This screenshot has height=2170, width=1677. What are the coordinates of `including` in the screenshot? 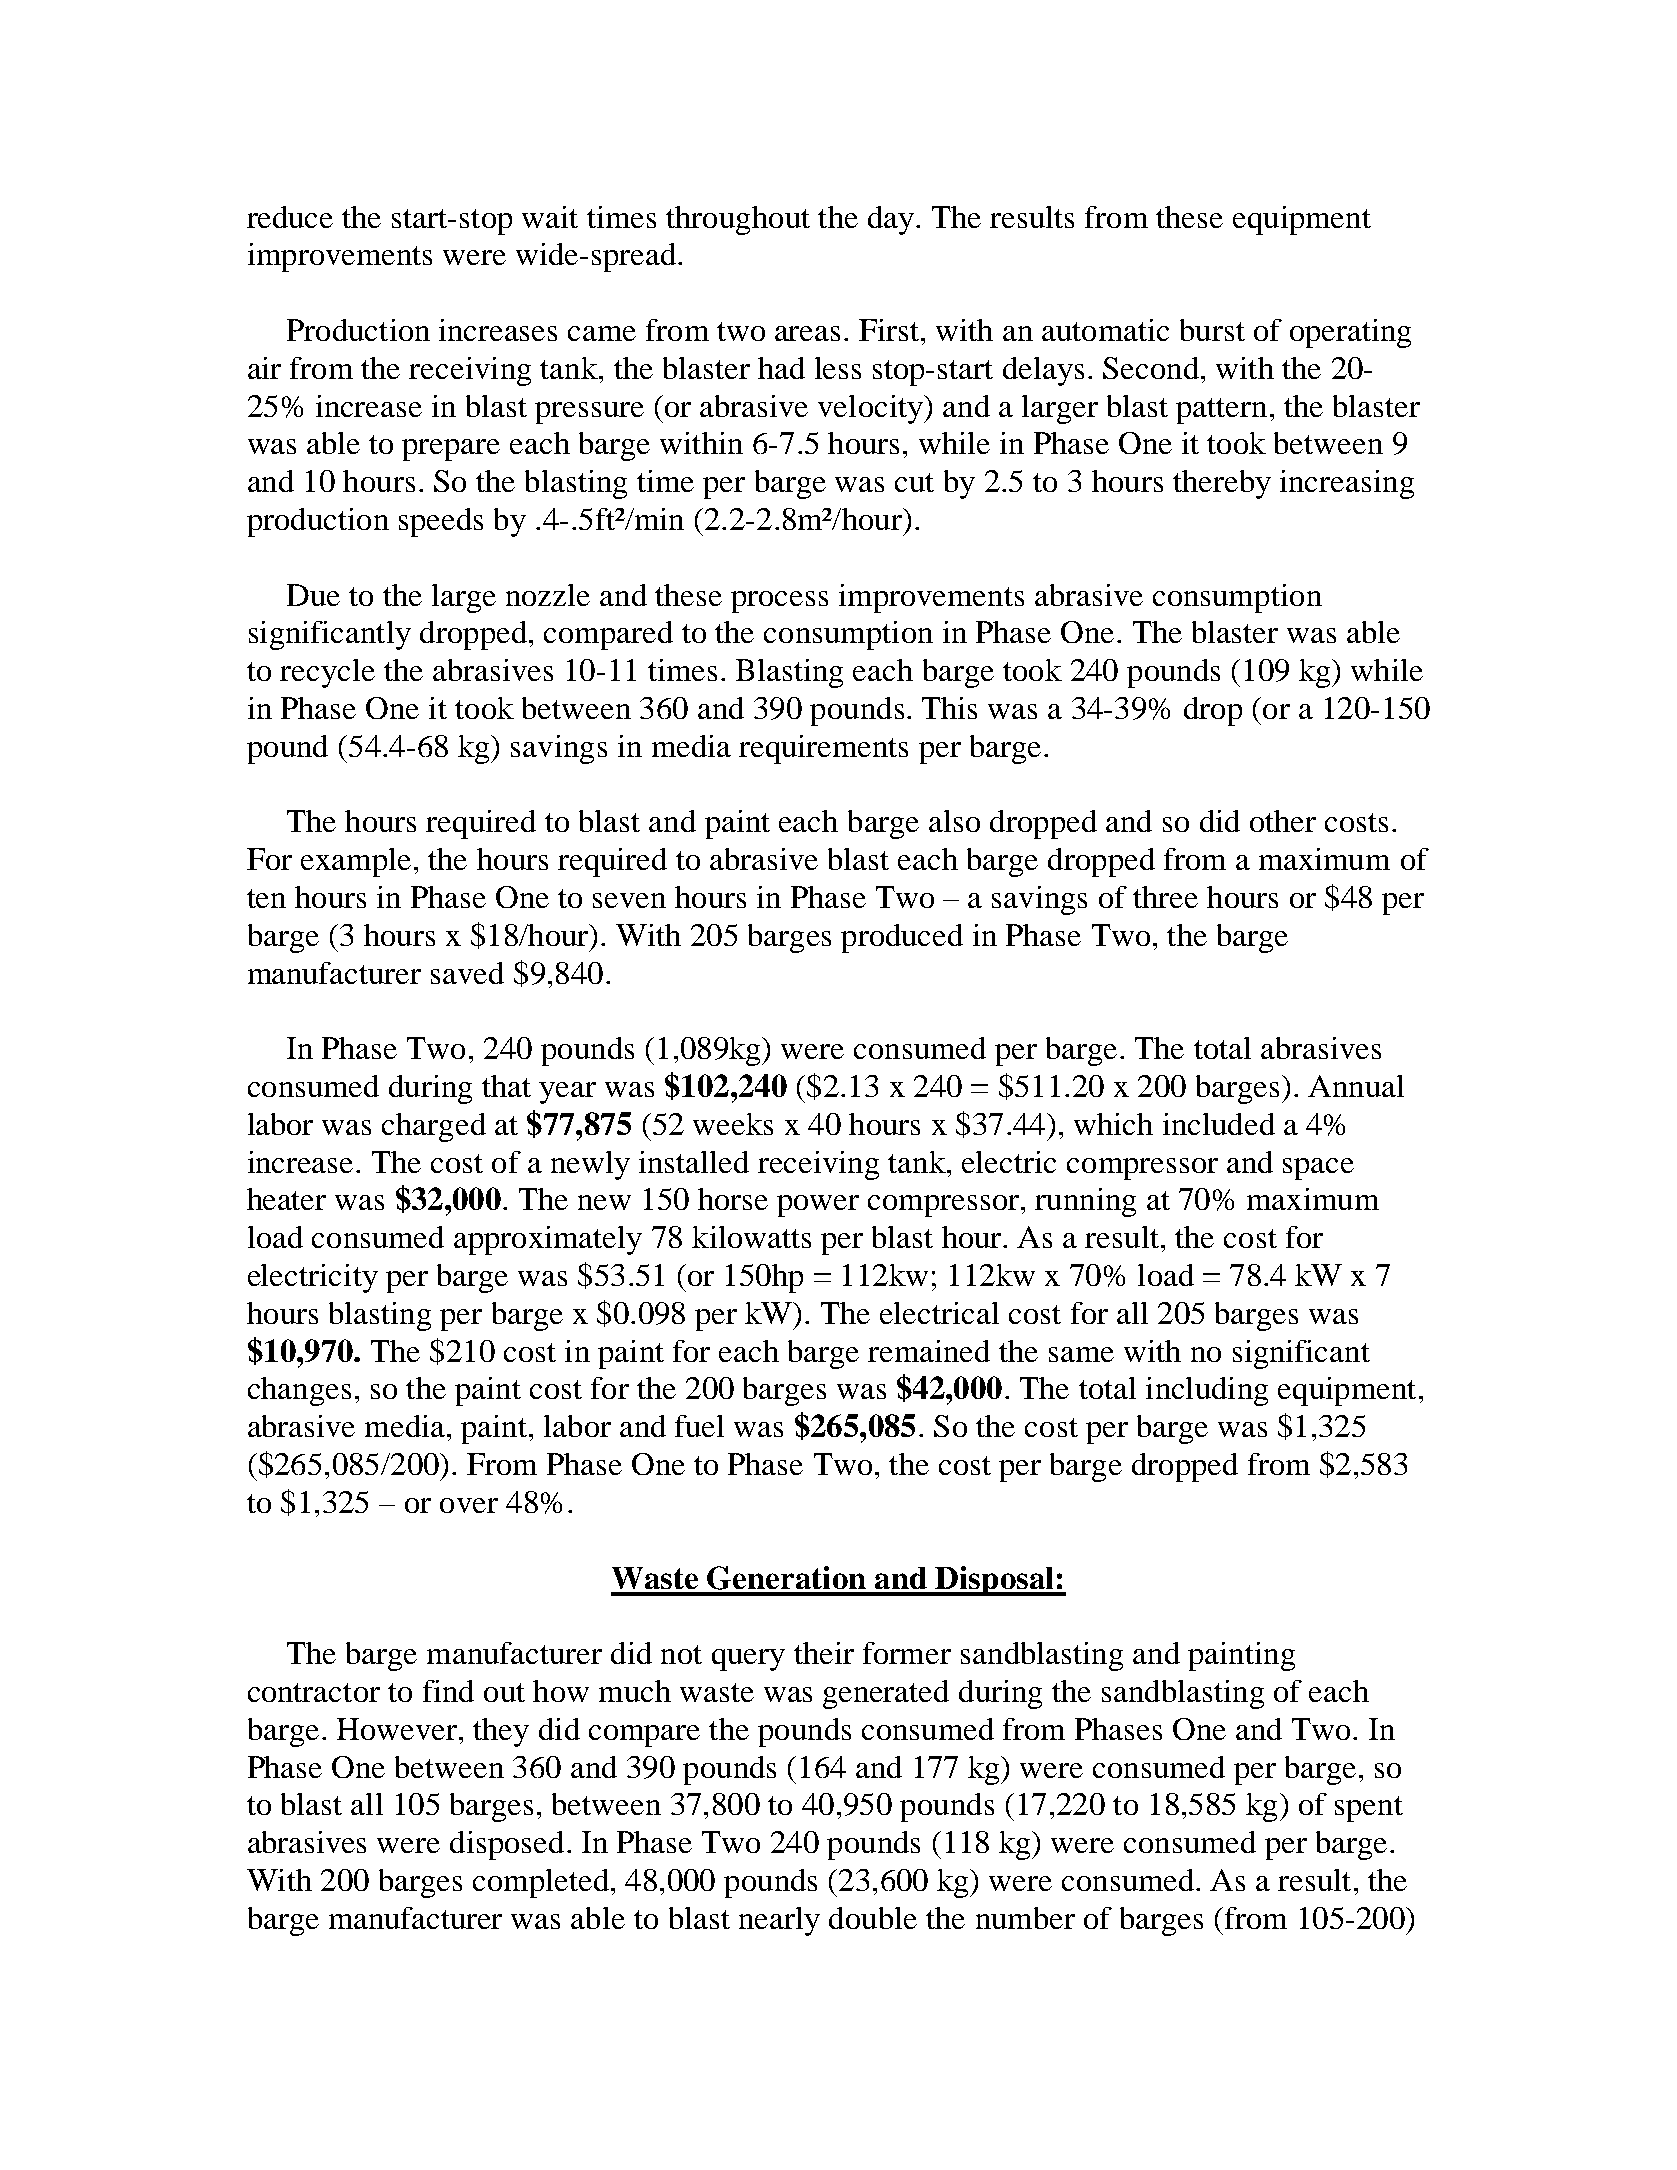 It's located at (1207, 1391).
